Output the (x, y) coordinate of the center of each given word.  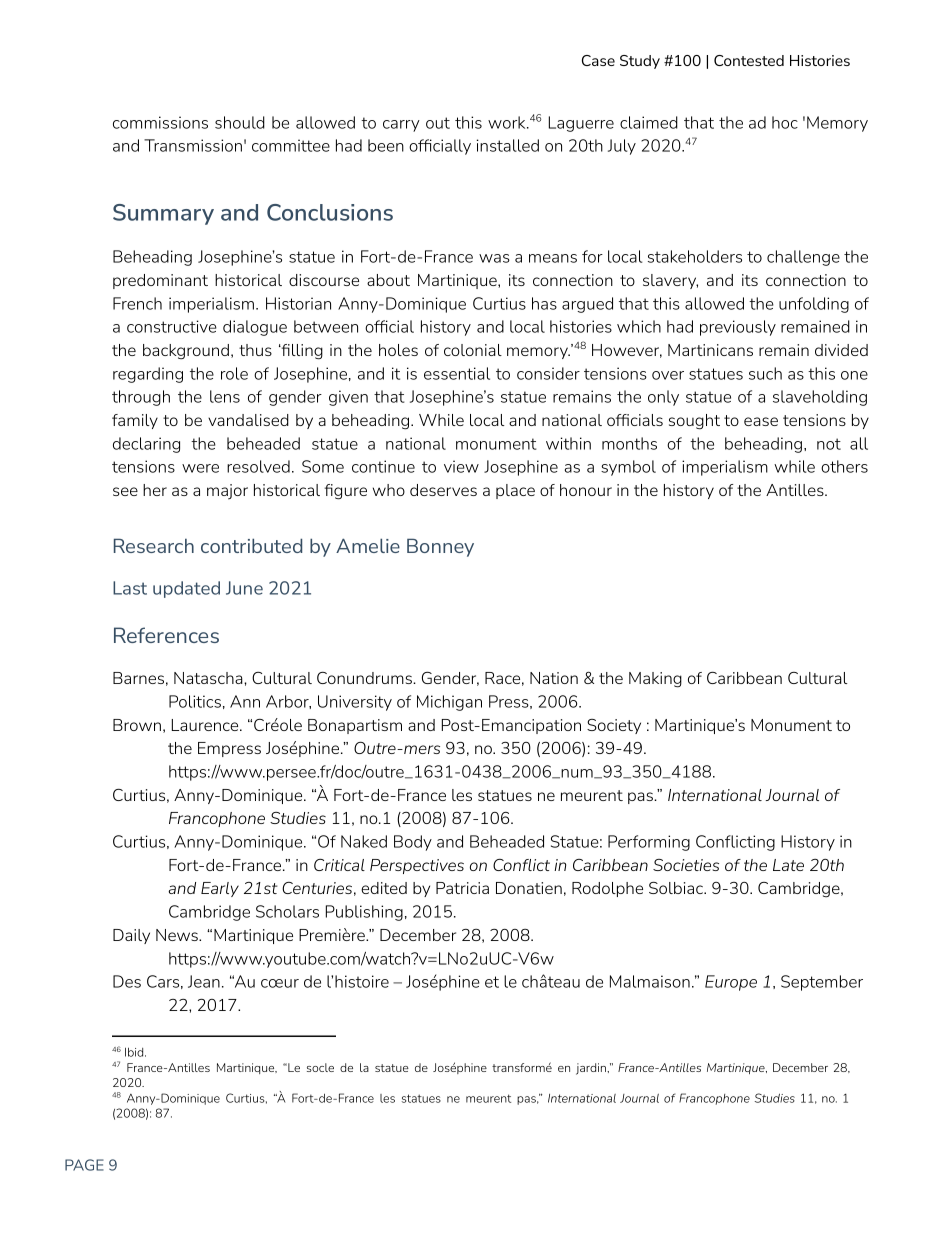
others (844, 466)
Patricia (462, 888)
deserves (443, 490)
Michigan (449, 703)
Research (154, 545)
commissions (160, 122)
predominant (160, 281)
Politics (195, 701)
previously (738, 328)
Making (655, 680)
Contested (749, 60)
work (508, 122)
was (494, 258)
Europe (731, 983)
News (178, 935)
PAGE (84, 1165)
